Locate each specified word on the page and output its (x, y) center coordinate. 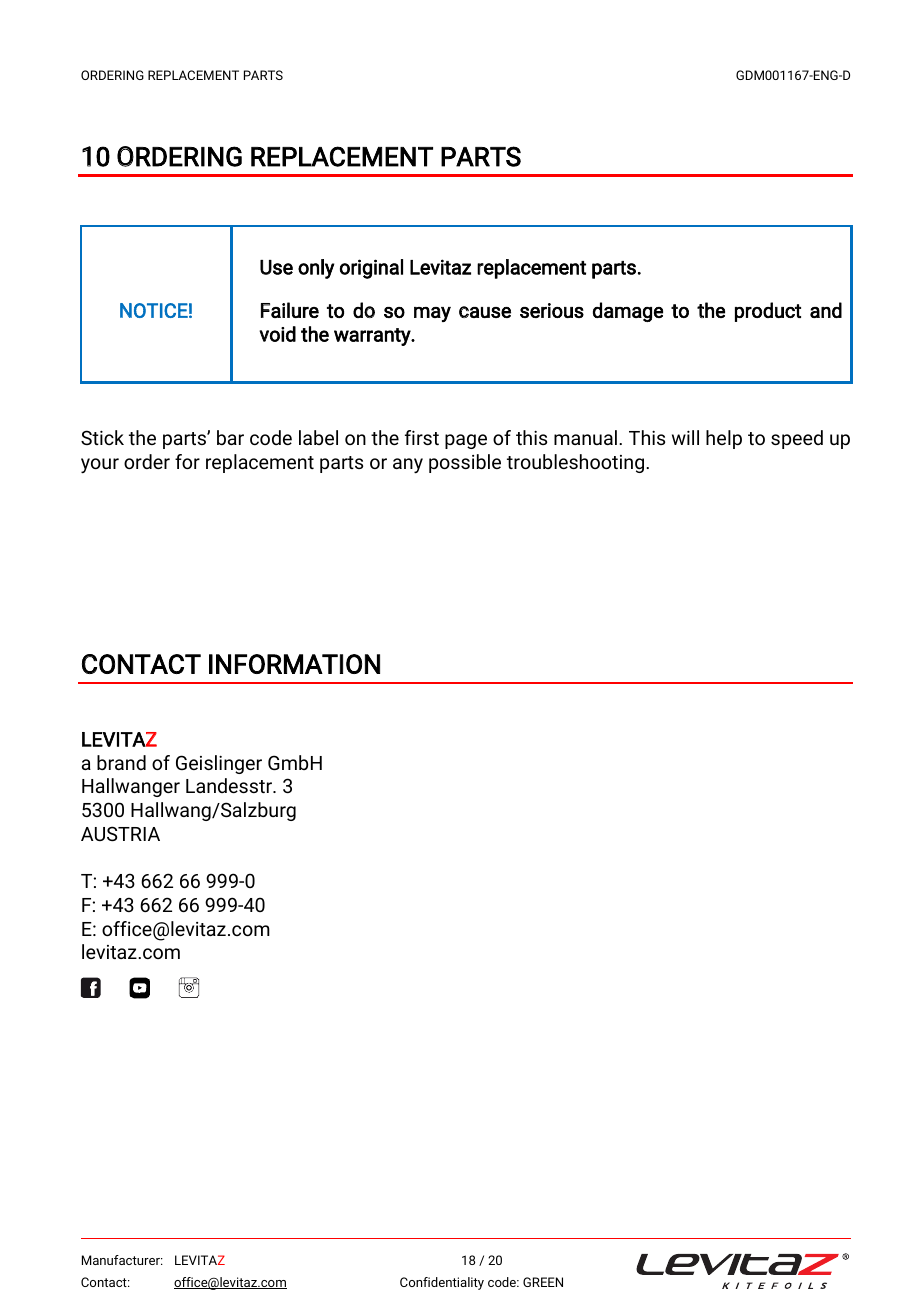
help (724, 439)
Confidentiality (442, 1283)
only (316, 269)
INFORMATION (294, 664)
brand (121, 762)
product (768, 312)
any (408, 466)
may (432, 314)
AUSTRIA (120, 833)
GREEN (543, 1282)
